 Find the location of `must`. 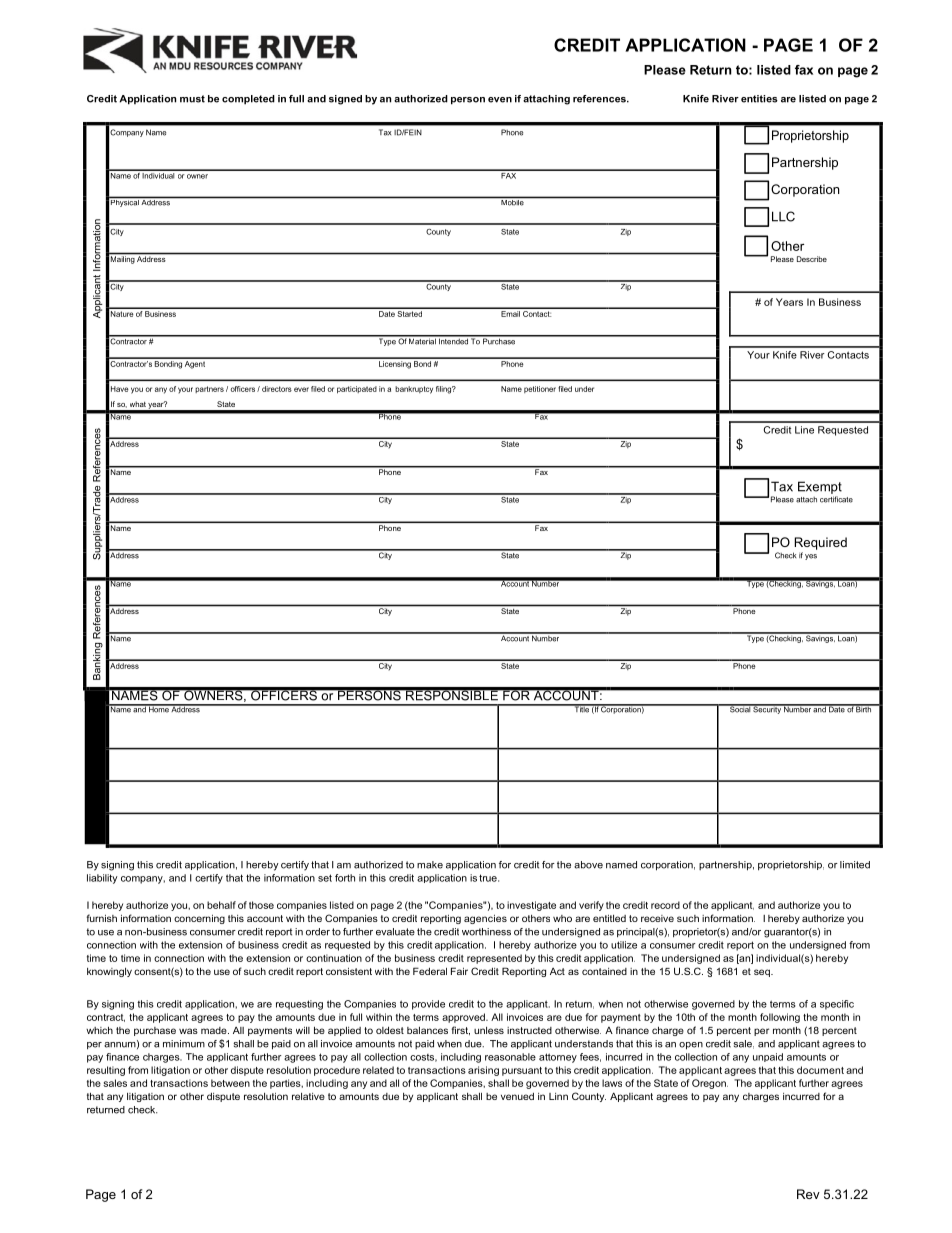

must is located at coordinates (192, 99).
